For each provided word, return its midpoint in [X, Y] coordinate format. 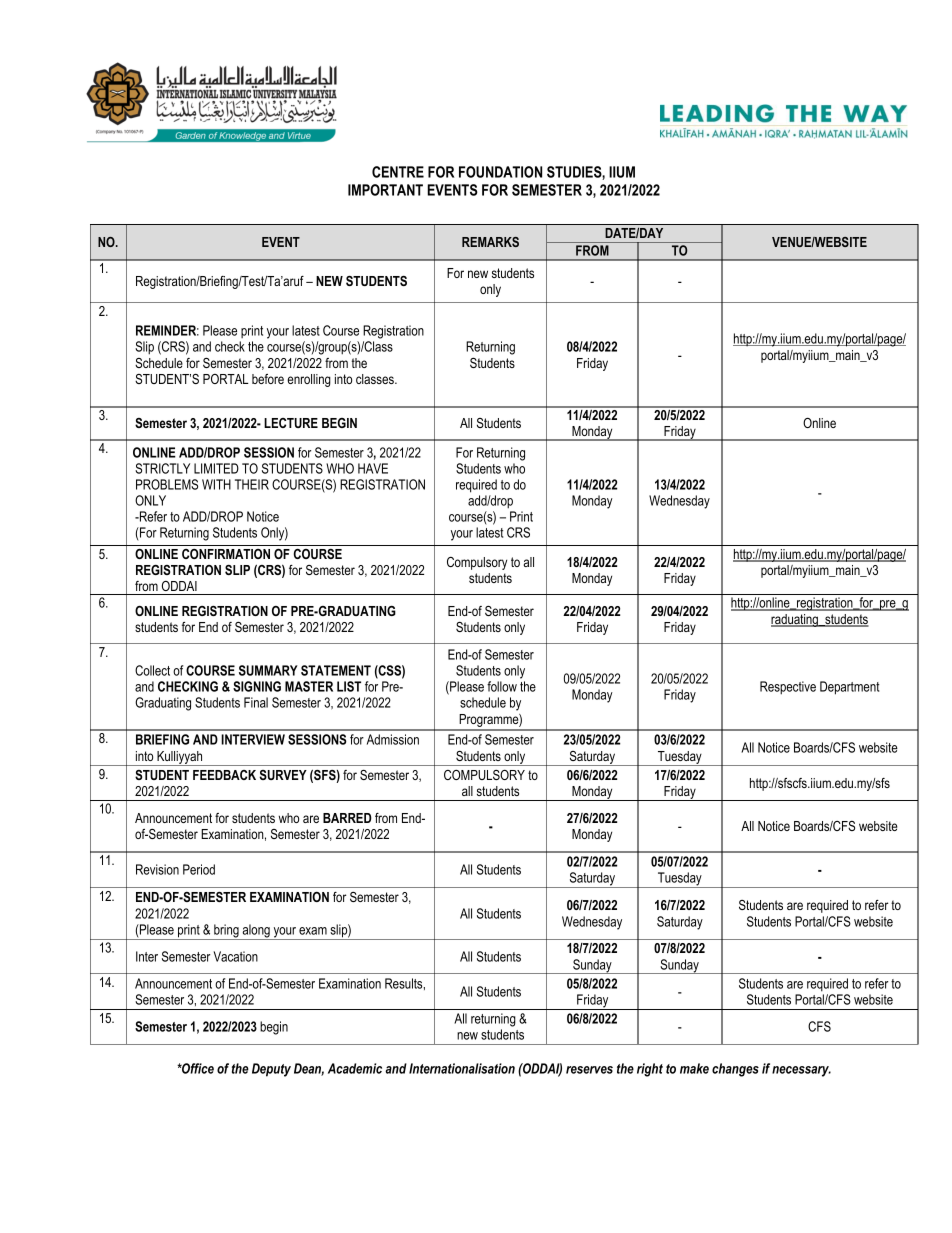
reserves [589, 1070]
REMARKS [490, 242]
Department [849, 688]
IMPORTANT [385, 190]
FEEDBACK [224, 775]
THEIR [252, 484]
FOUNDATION [500, 172]
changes [735, 1070]
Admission [393, 739]
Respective [788, 688]
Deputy [271, 1070]
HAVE [373, 468]
